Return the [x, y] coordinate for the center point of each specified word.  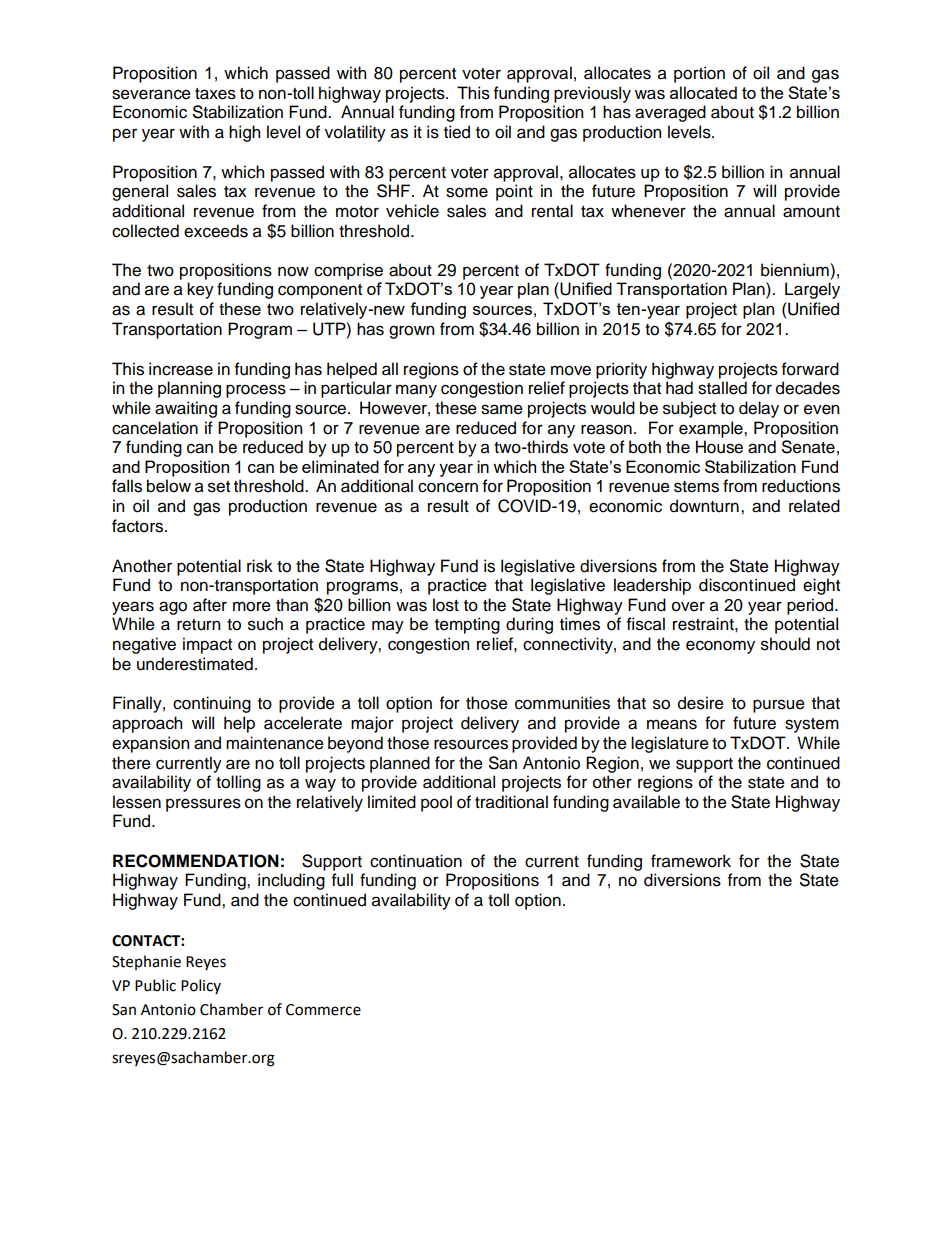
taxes [215, 94]
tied [457, 132]
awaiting [186, 409]
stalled [722, 388]
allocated [703, 92]
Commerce [323, 1010]
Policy [201, 986]
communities [562, 703]
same [502, 409]
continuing [212, 704]
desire [701, 703]
